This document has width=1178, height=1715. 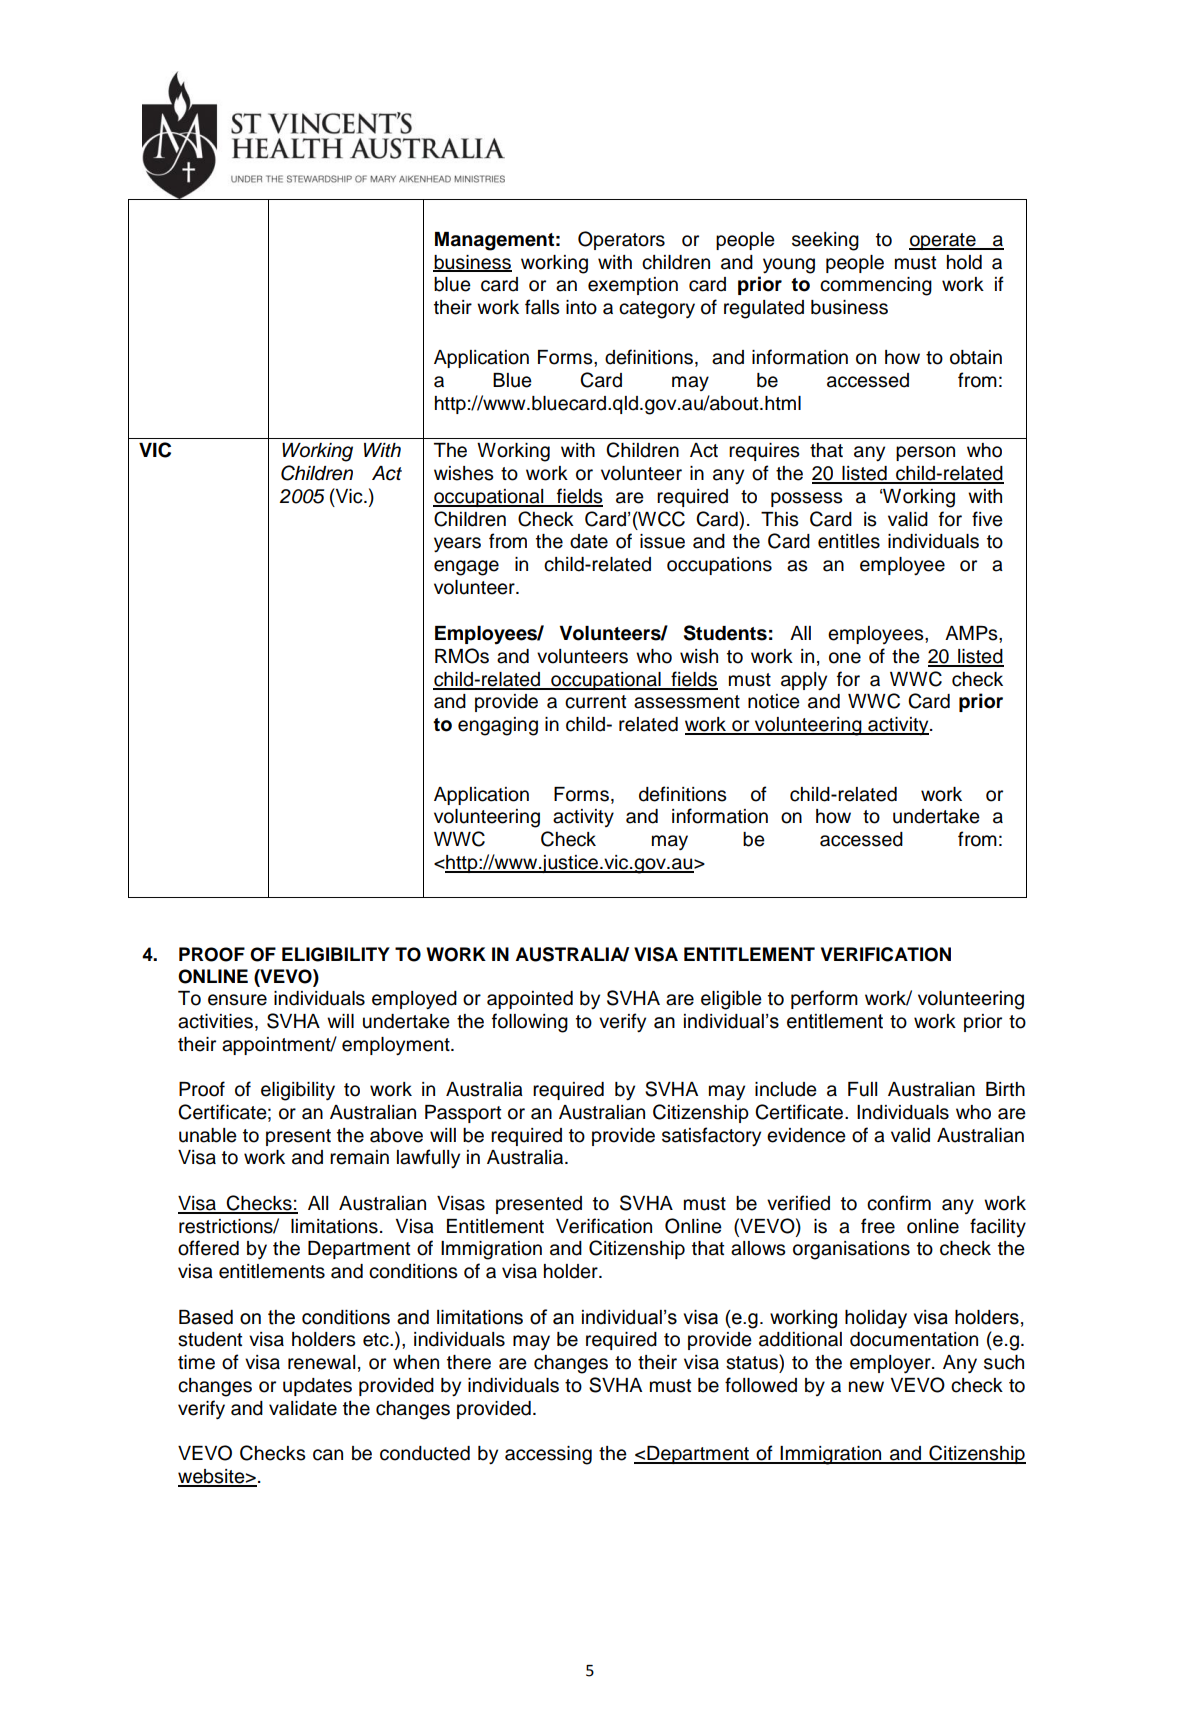 I want to click on falls, so click(x=542, y=307).
